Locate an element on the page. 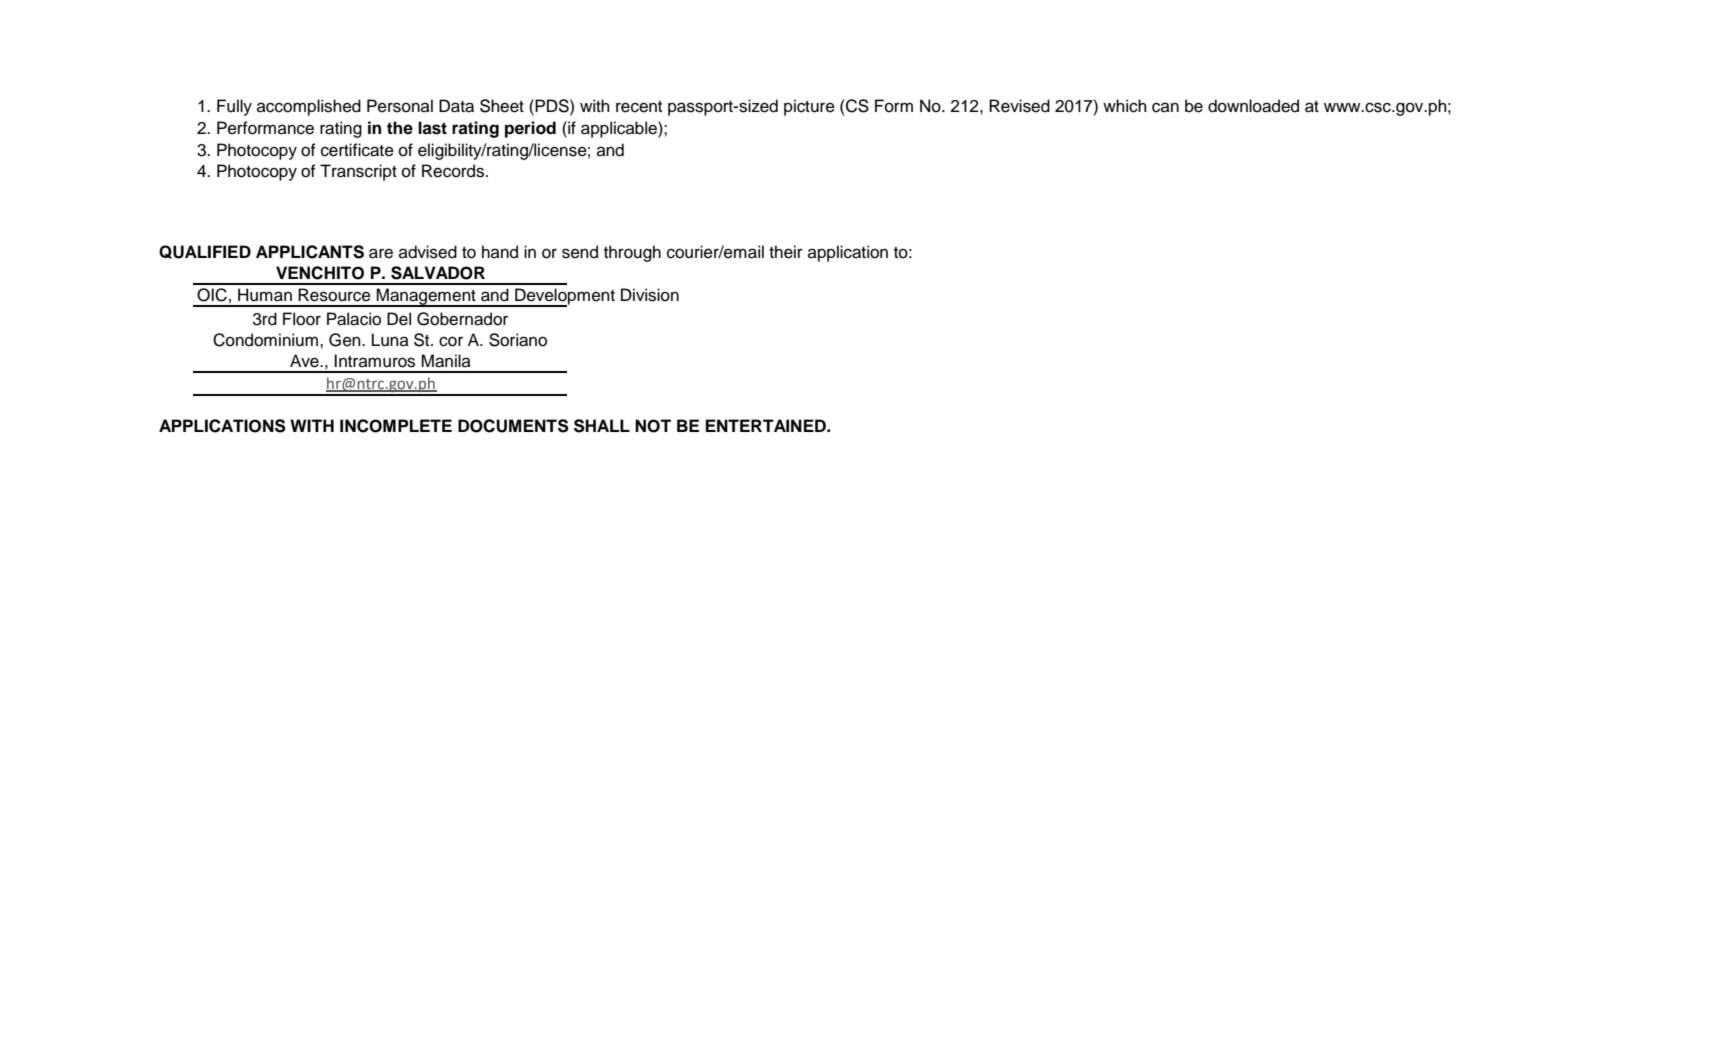 This image has width=1735, height=1053. through is located at coordinates (632, 253).
